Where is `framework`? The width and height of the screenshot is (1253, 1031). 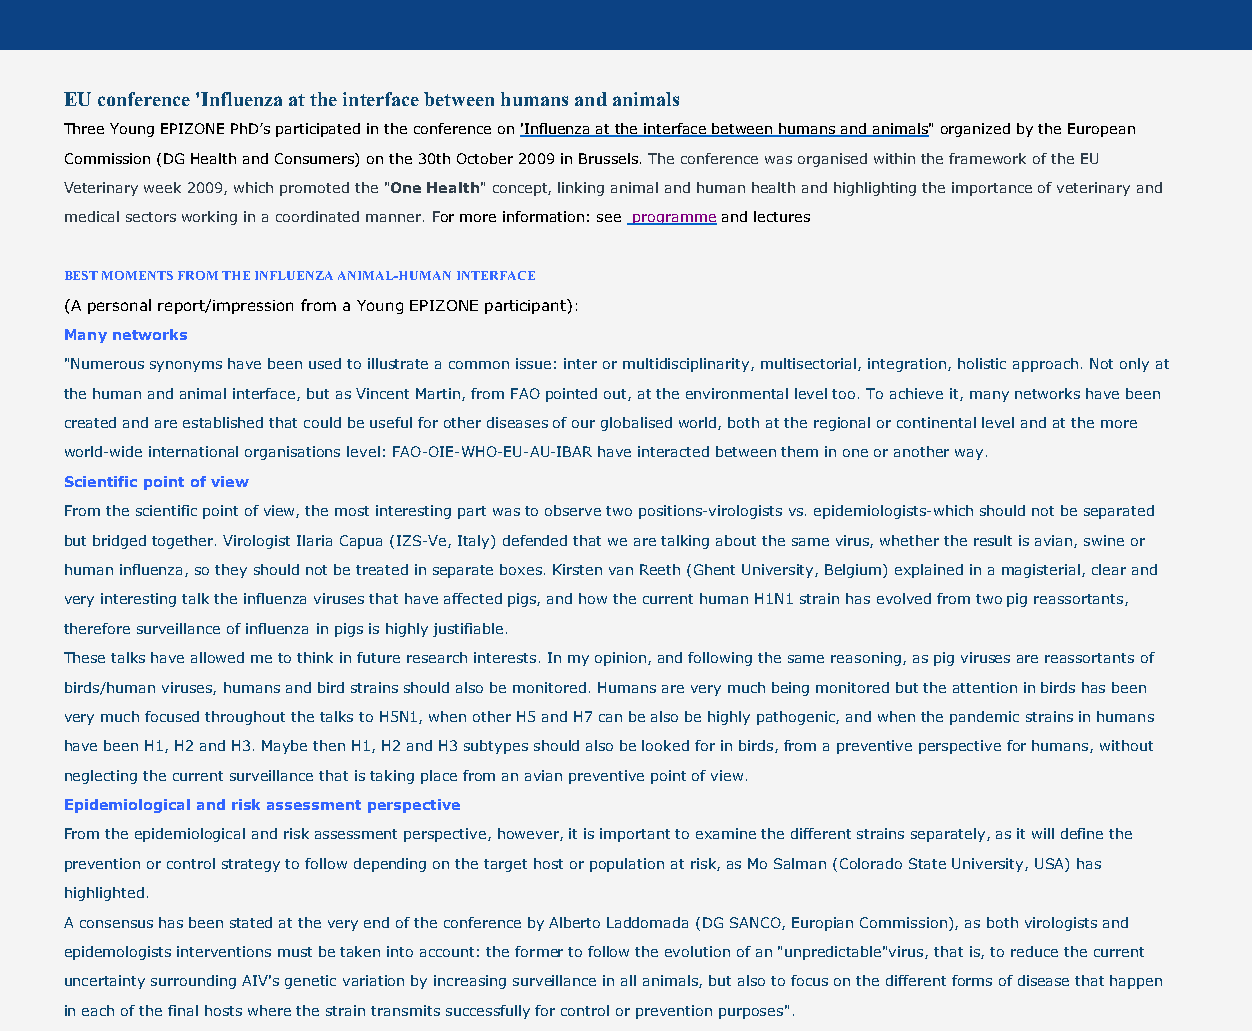
framework is located at coordinates (987, 158).
